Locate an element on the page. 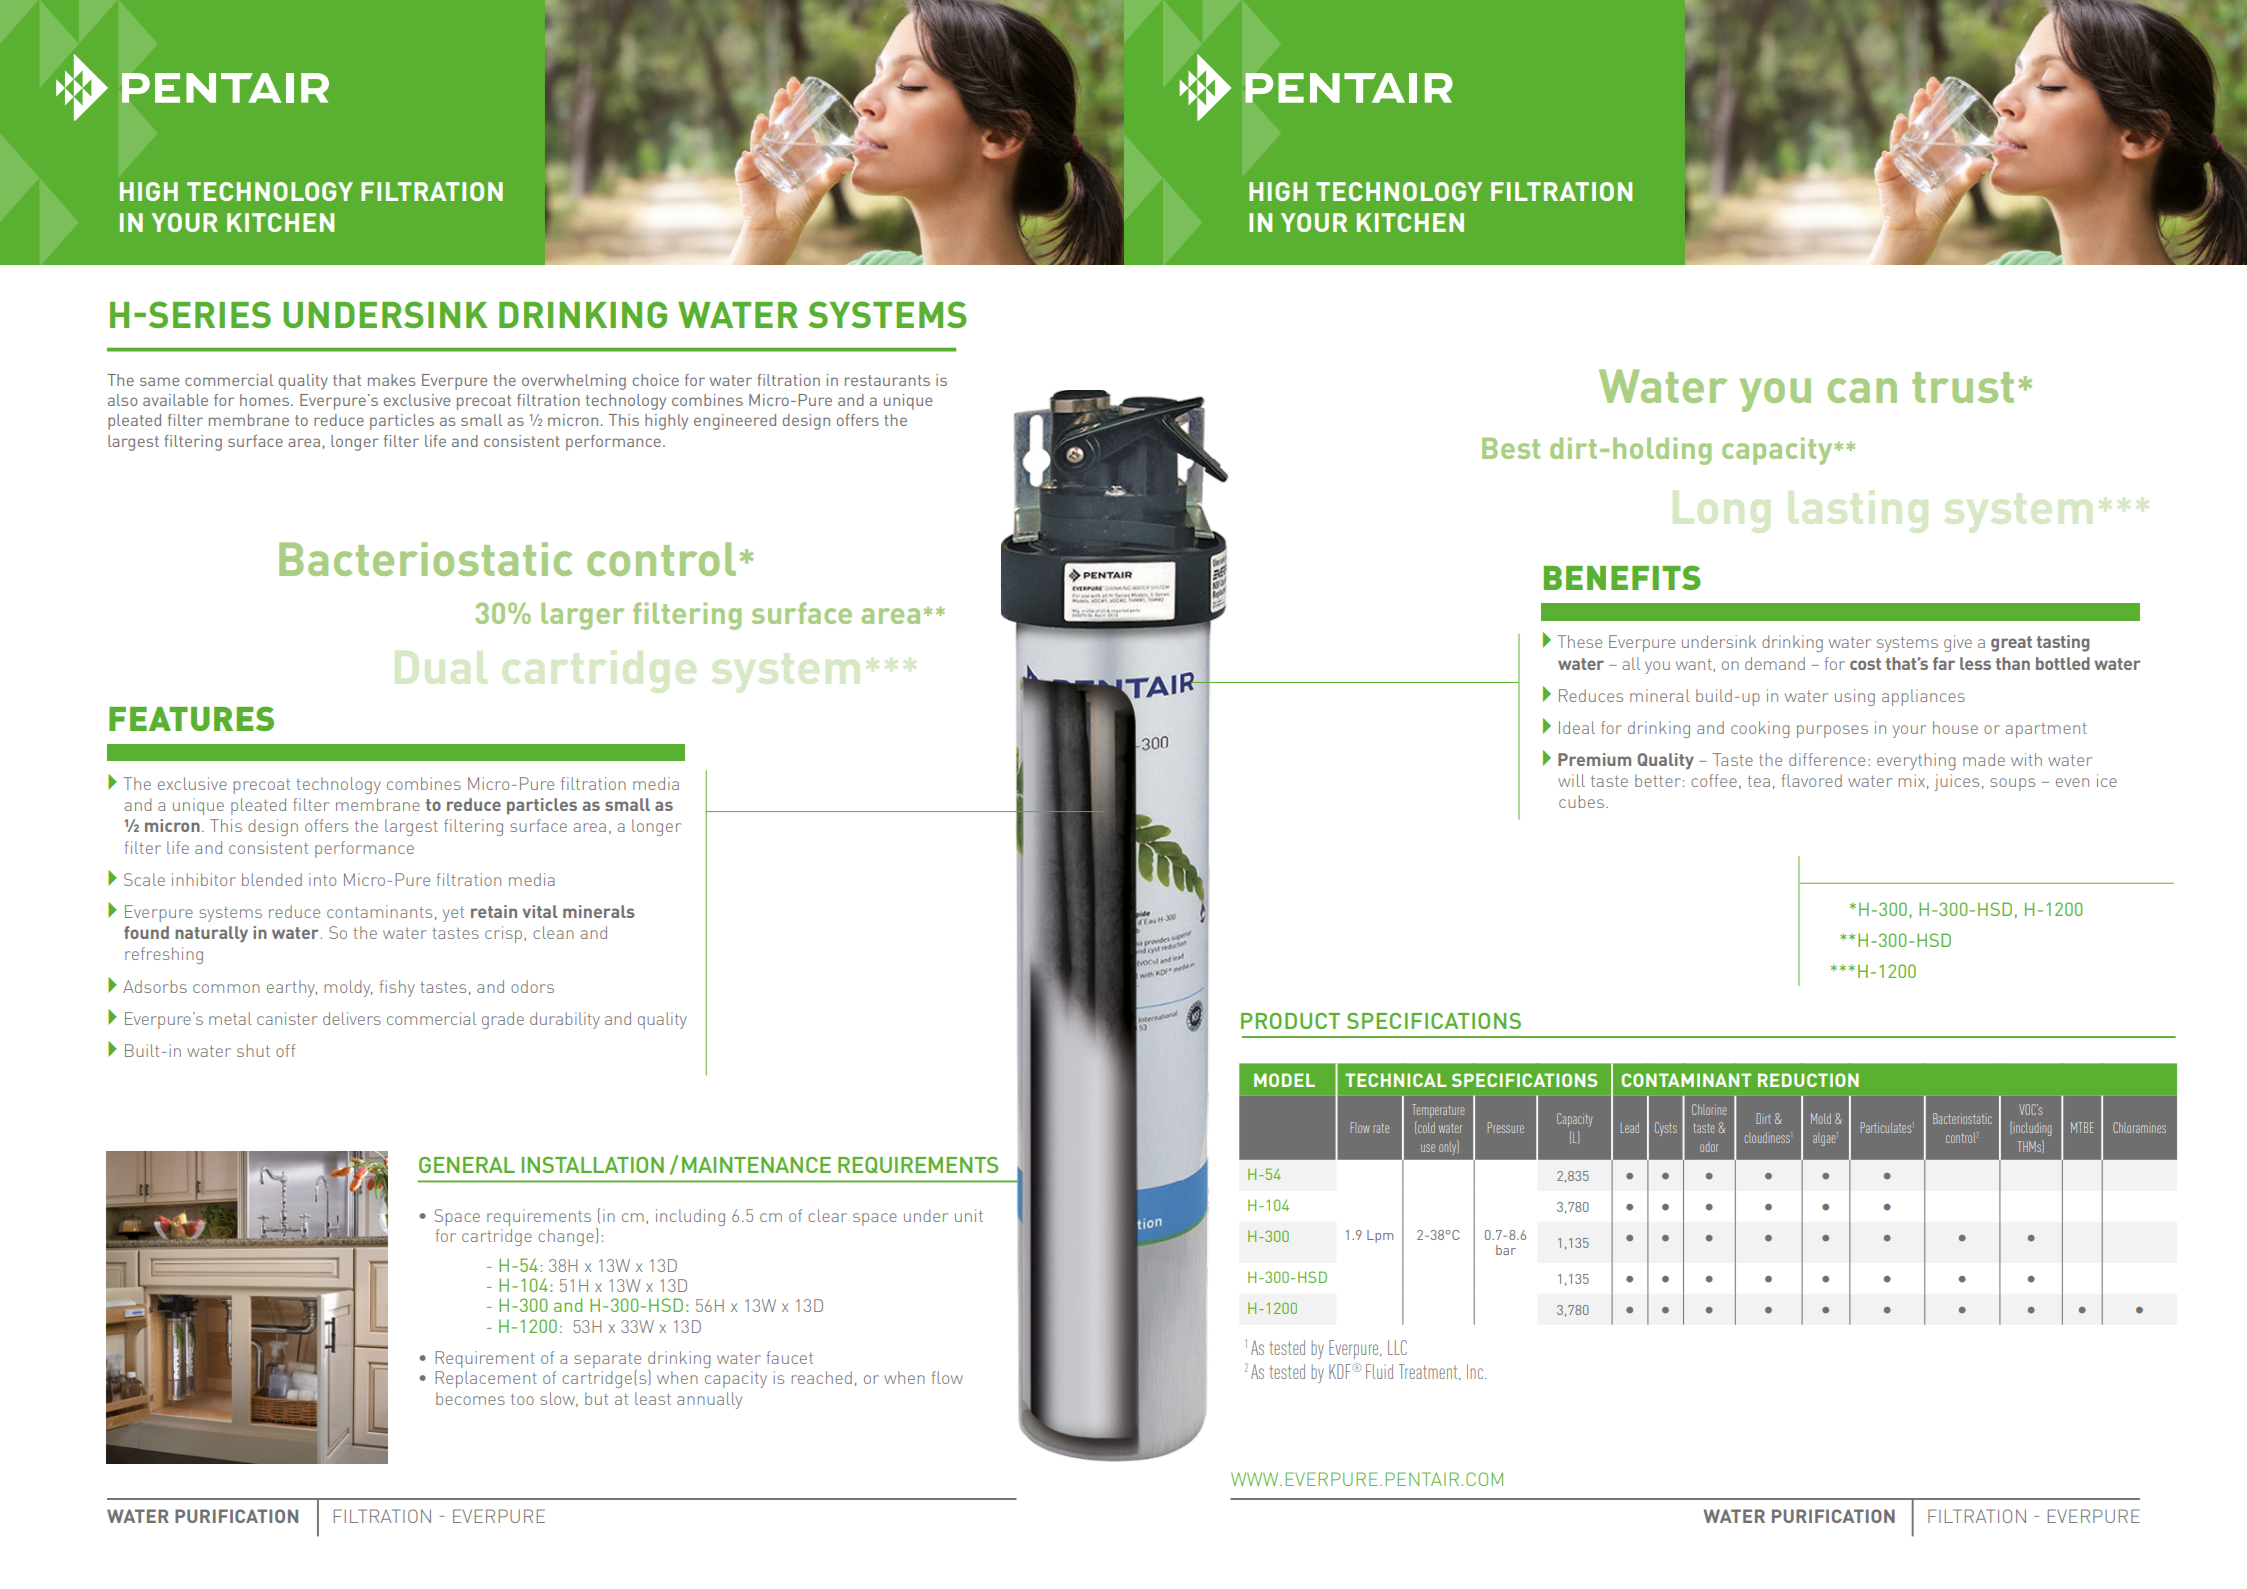  FEATURES is located at coordinates (191, 718).
